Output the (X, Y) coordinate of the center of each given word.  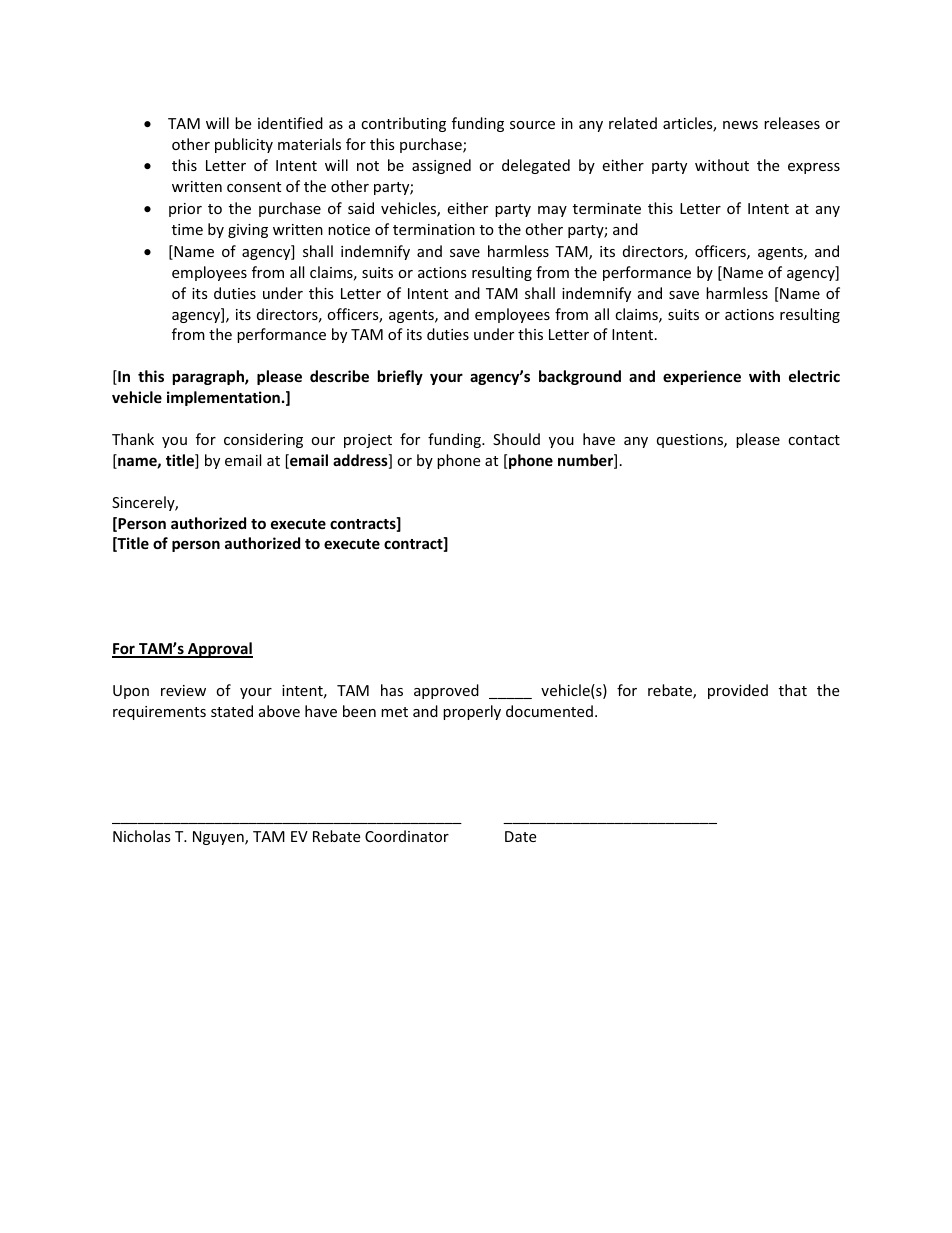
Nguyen (219, 838)
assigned (441, 166)
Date (520, 836)
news (740, 125)
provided (738, 691)
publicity (244, 145)
